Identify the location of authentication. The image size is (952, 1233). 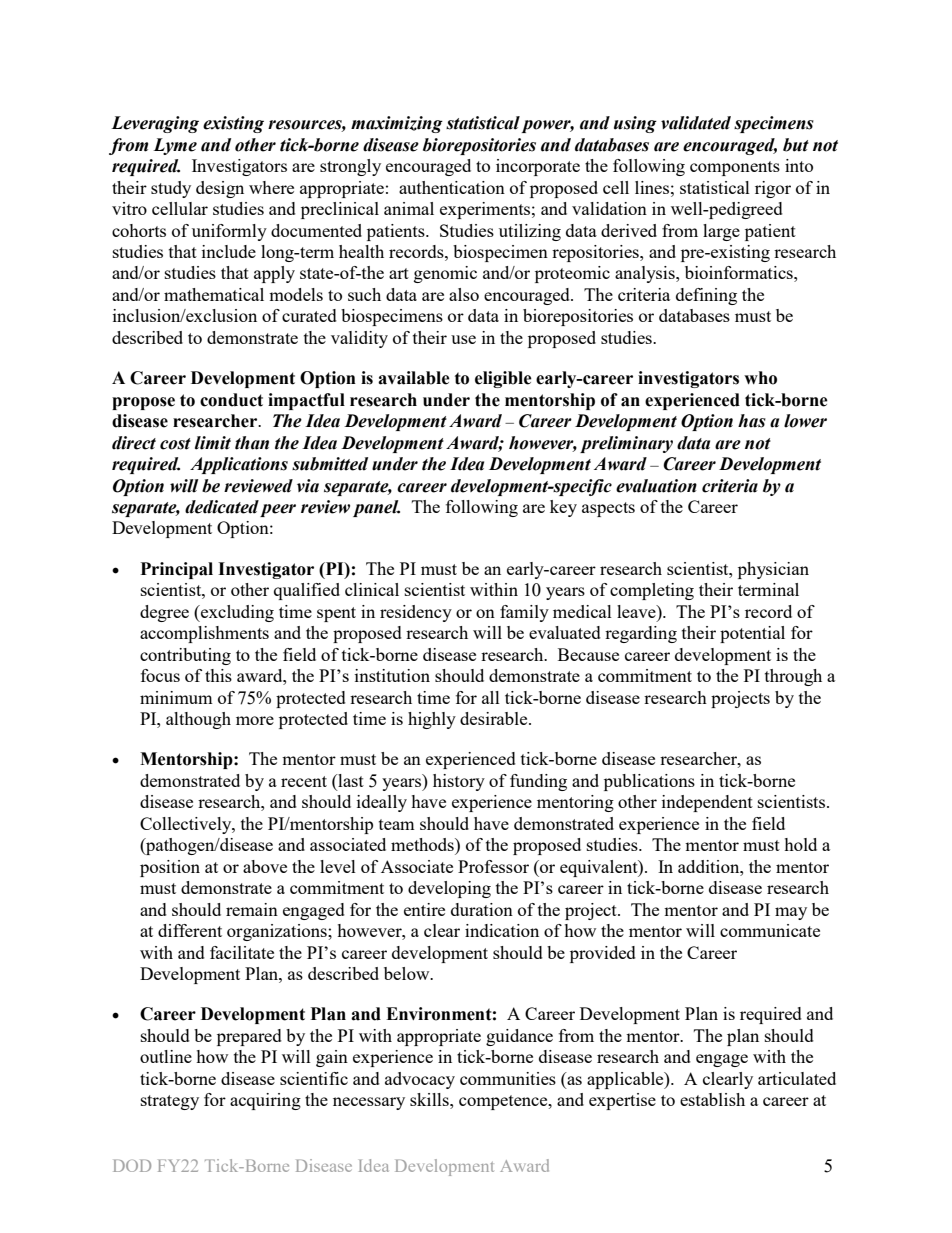
(452, 187).
